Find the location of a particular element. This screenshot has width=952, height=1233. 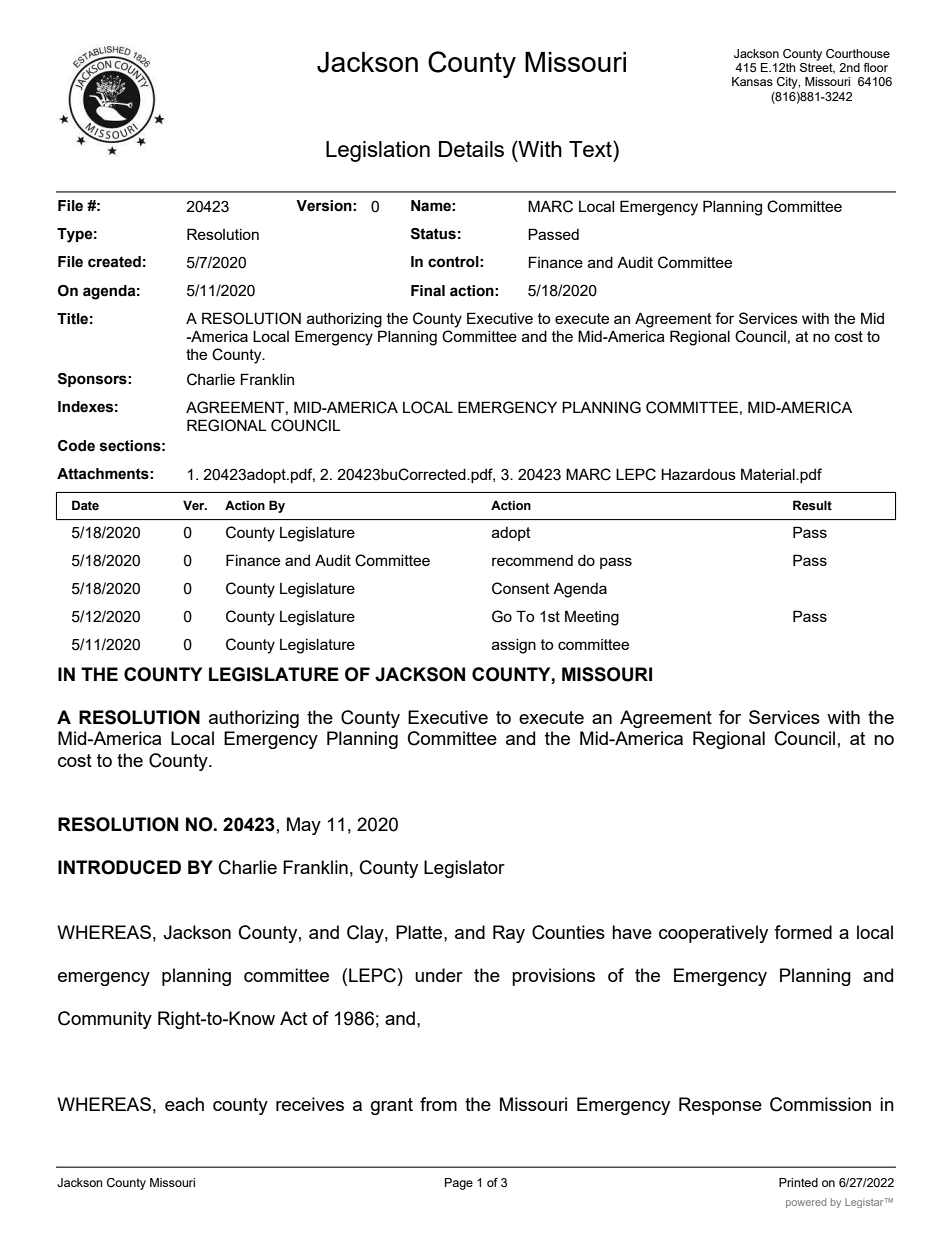

Date is located at coordinates (85, 505).
